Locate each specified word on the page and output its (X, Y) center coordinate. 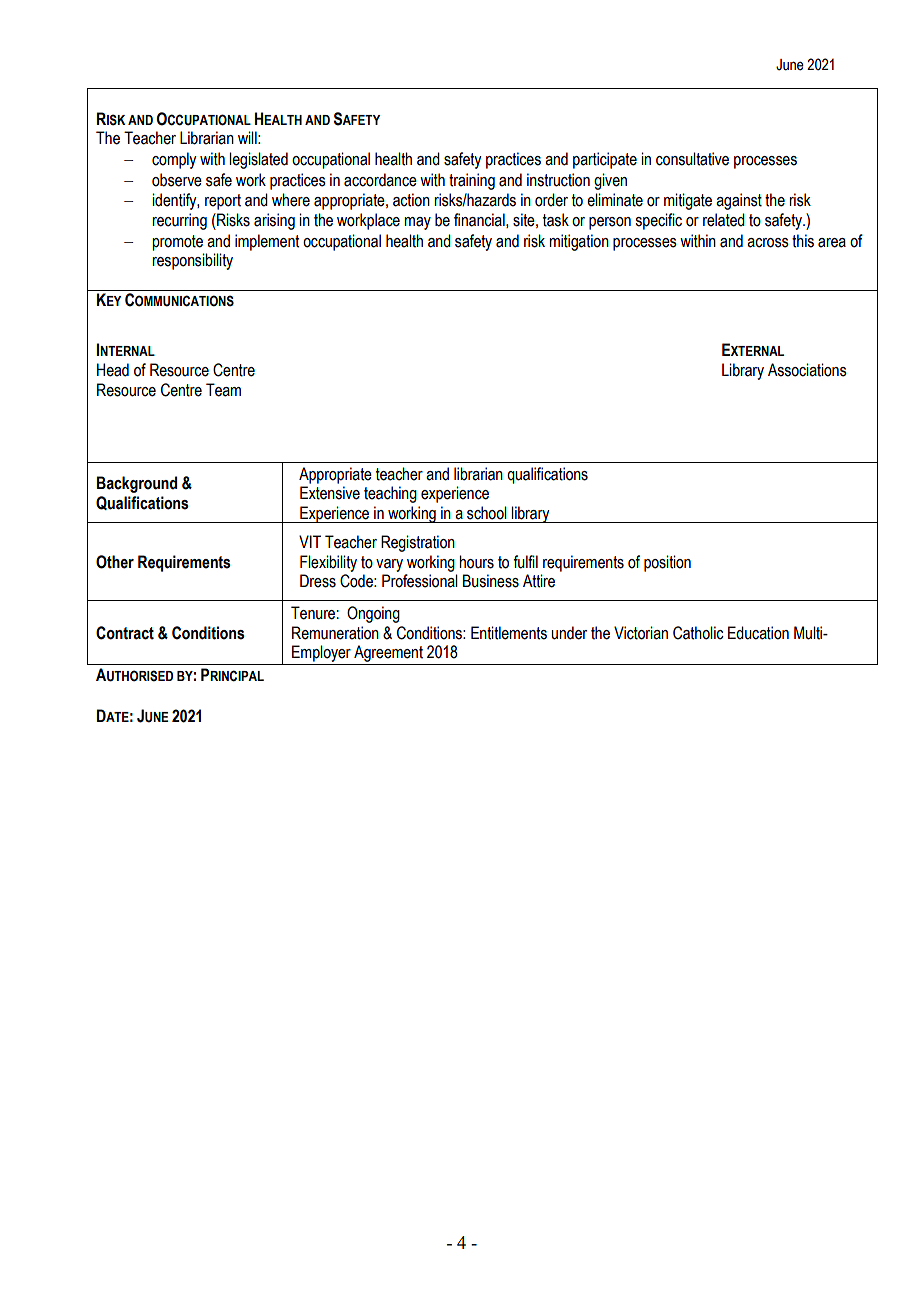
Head (113, 370)
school (487, 513)
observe (177, 180)
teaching (390, 494)
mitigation (579, 242)
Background (137, 484)
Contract (125, 633)
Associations (807, 370)
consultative (692, 159)
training (472, 181)
